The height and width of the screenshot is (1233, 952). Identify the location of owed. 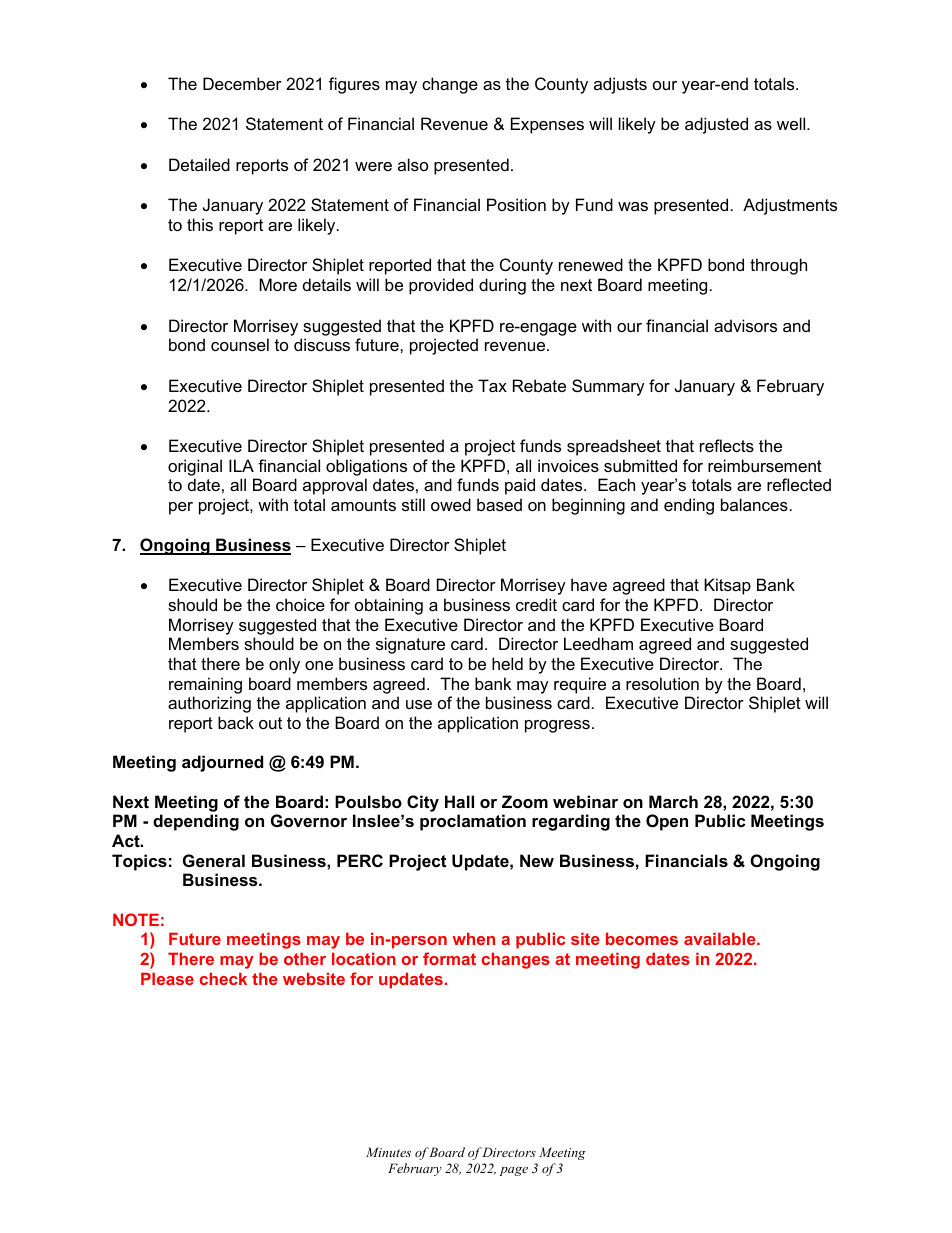
(451, 504).
